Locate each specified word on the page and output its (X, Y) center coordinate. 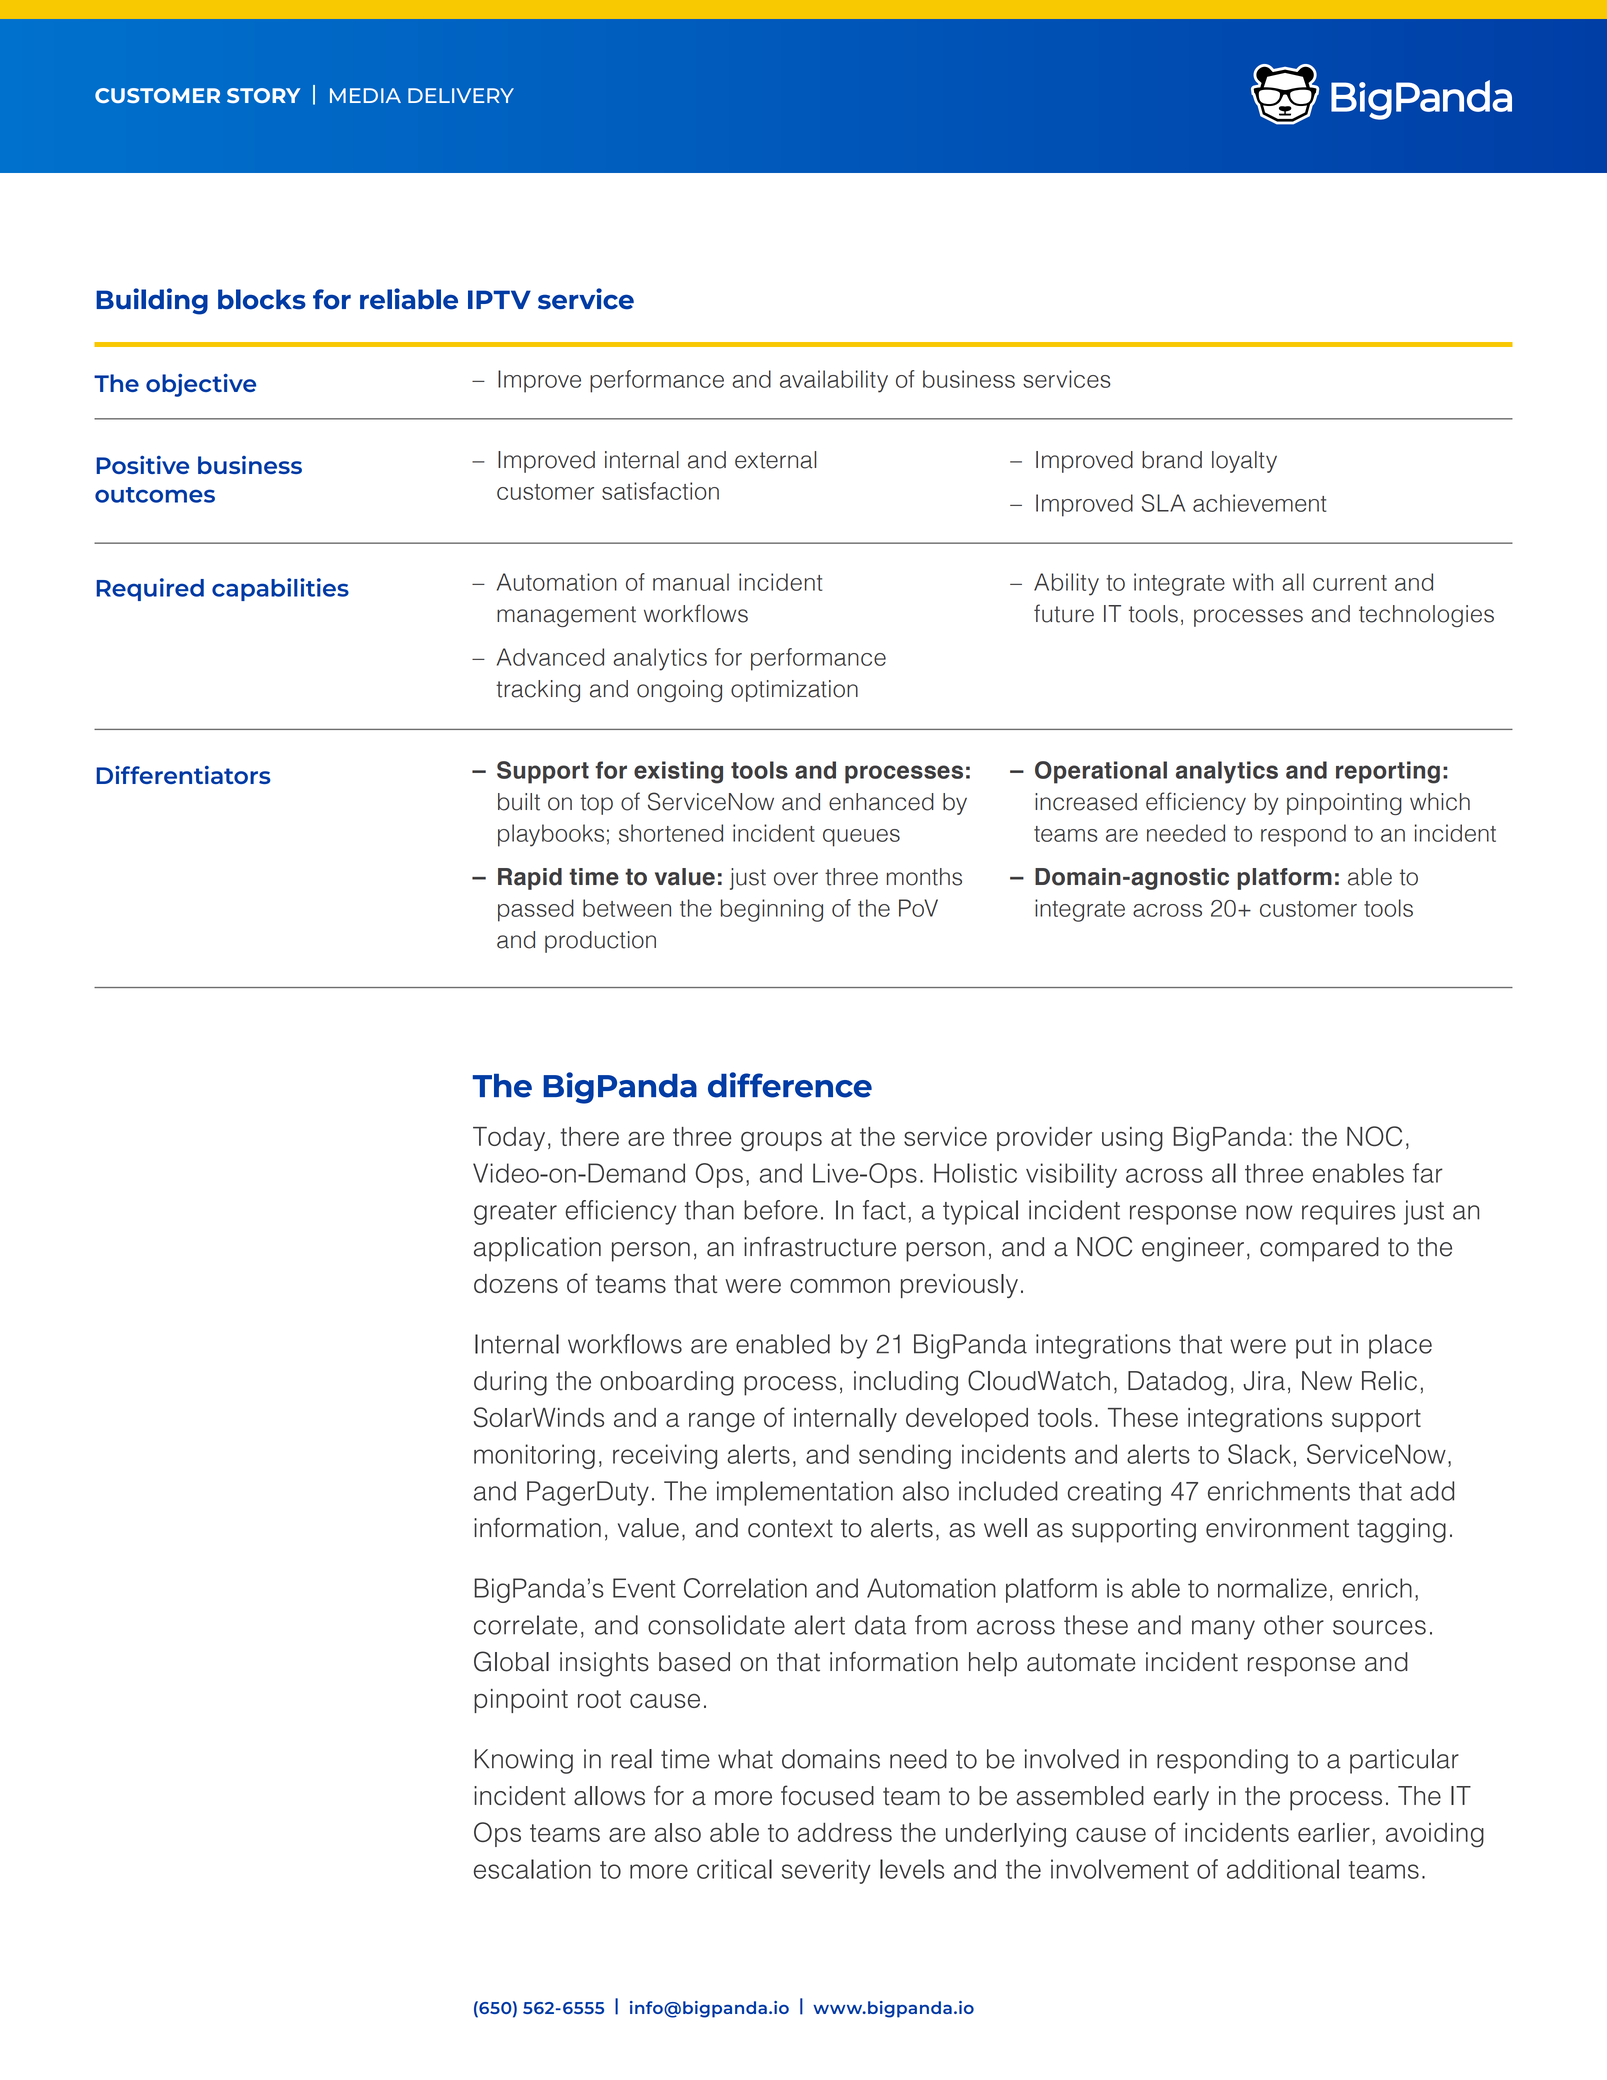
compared (1319, 1249)
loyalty (1244, 462)
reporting (1388, 772)
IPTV (499, 299)
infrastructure (820, 1246)
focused (827, 1795)
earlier (1334, 1832)
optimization (794, 691)
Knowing (524, 1761)
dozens (516, 1283)
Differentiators (183, 775)
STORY (263, 95)
